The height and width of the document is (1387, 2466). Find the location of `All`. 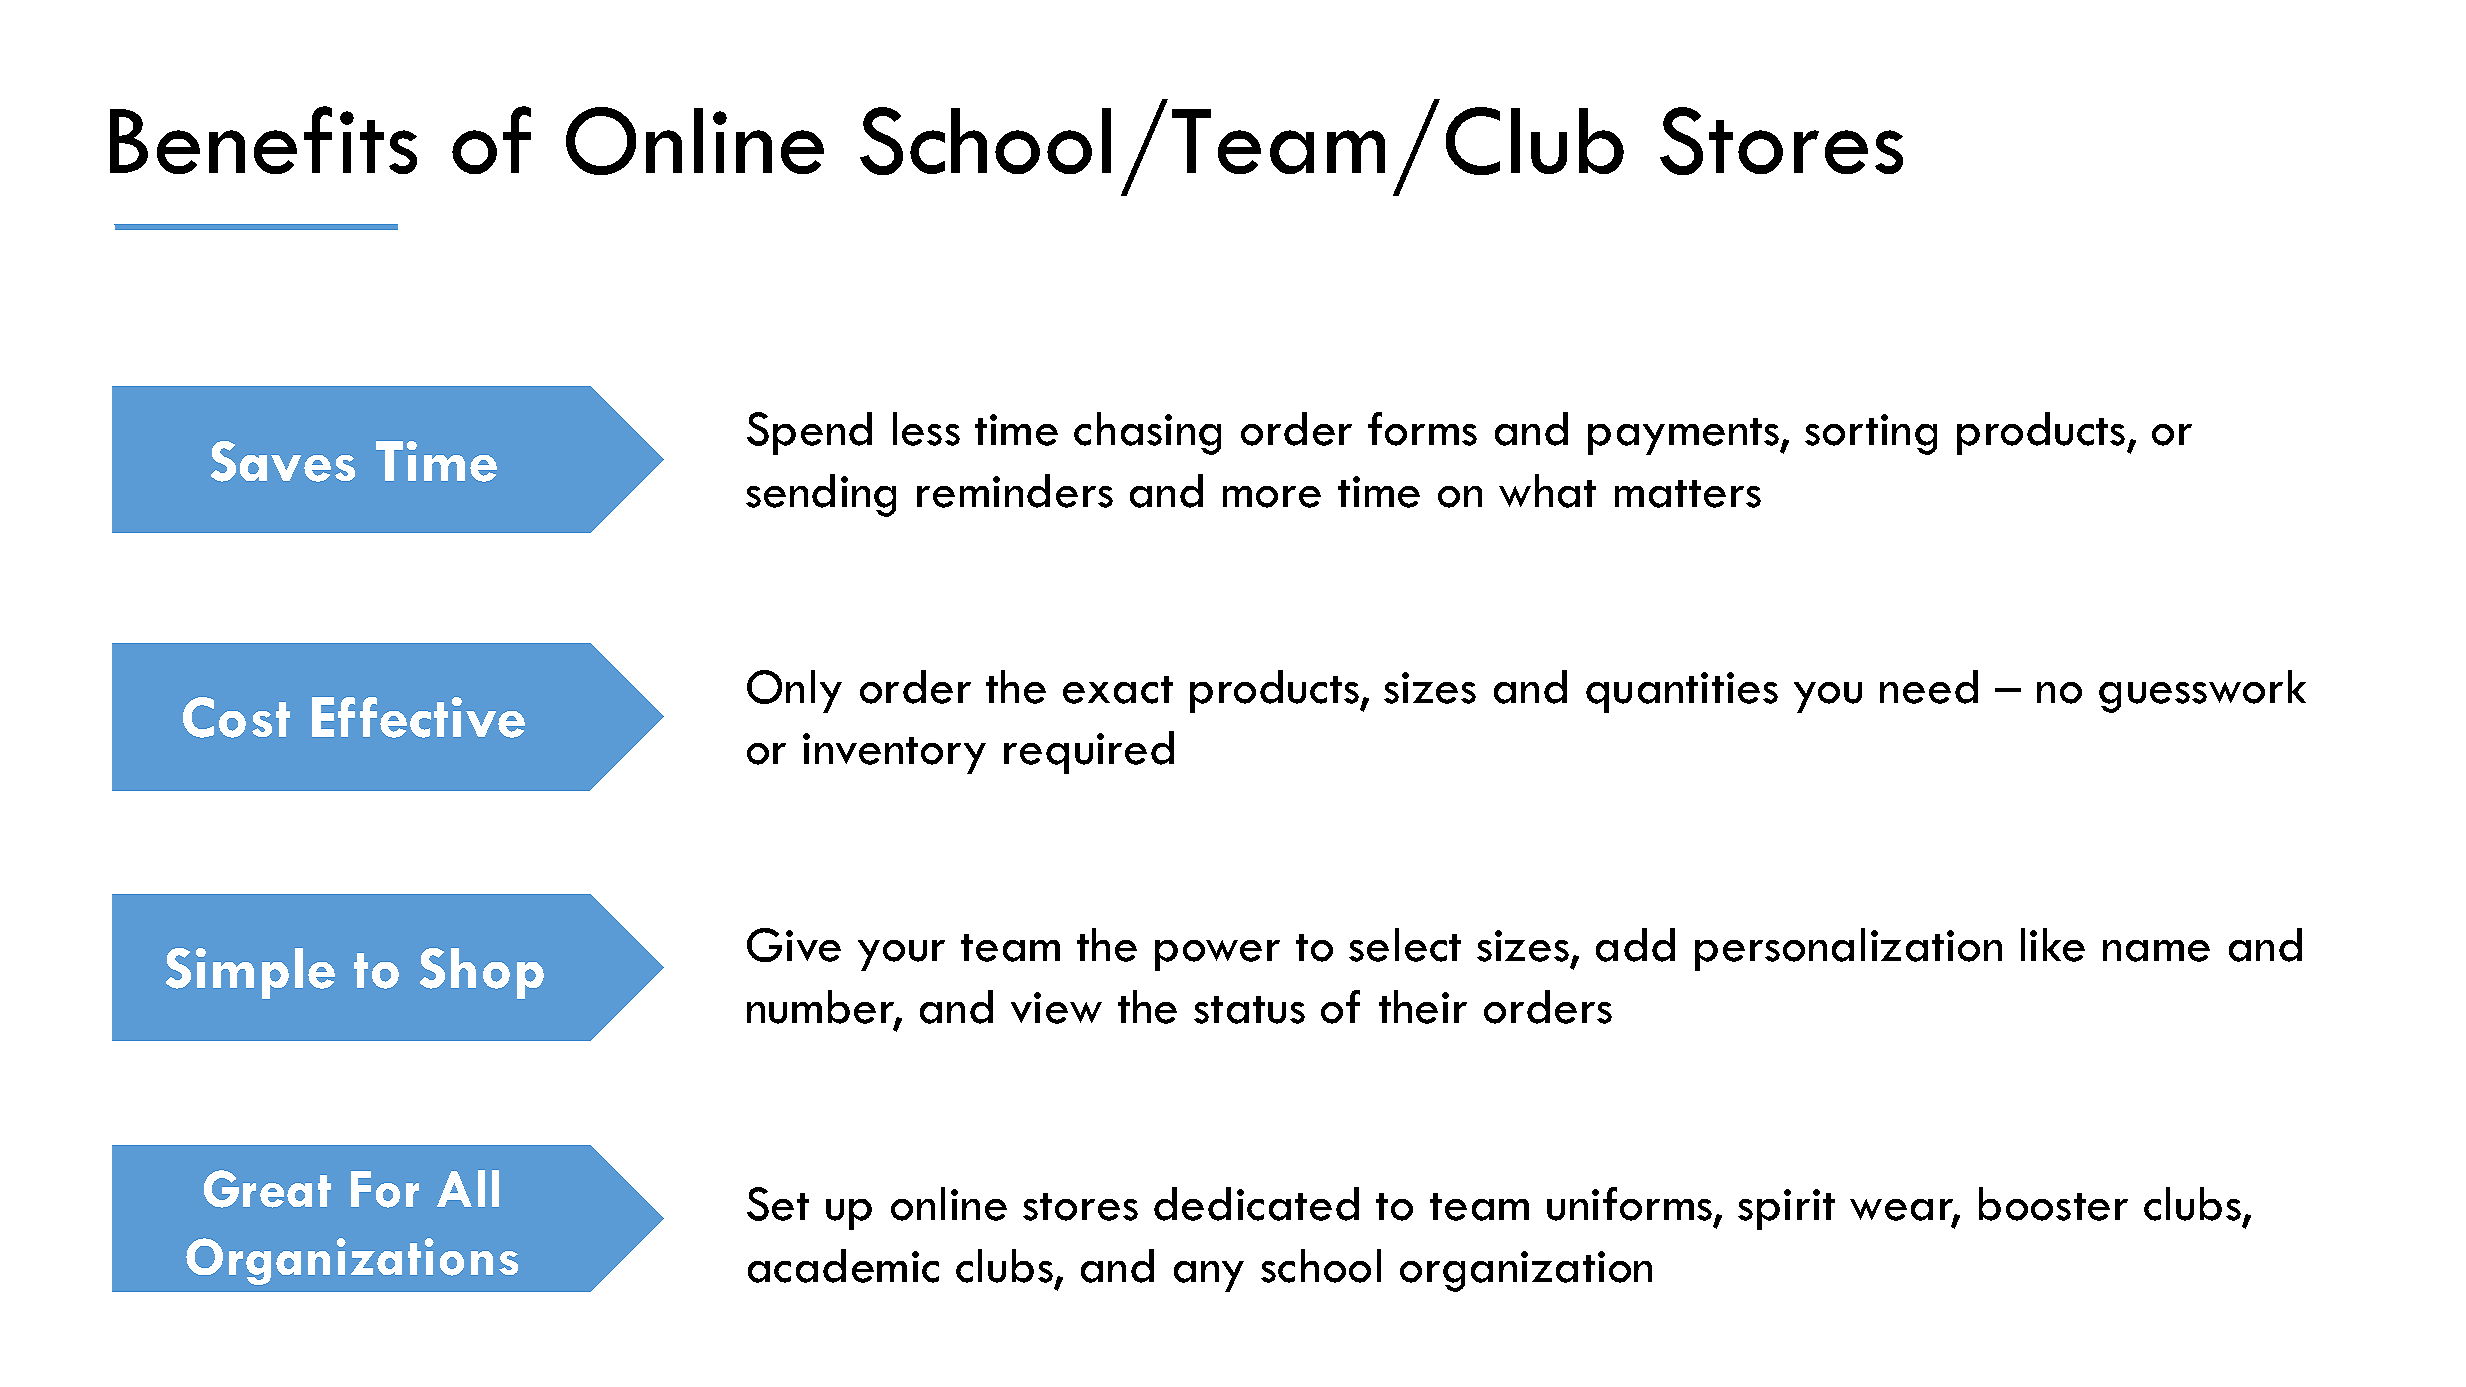

All is located at coordinates (468, 1188).
